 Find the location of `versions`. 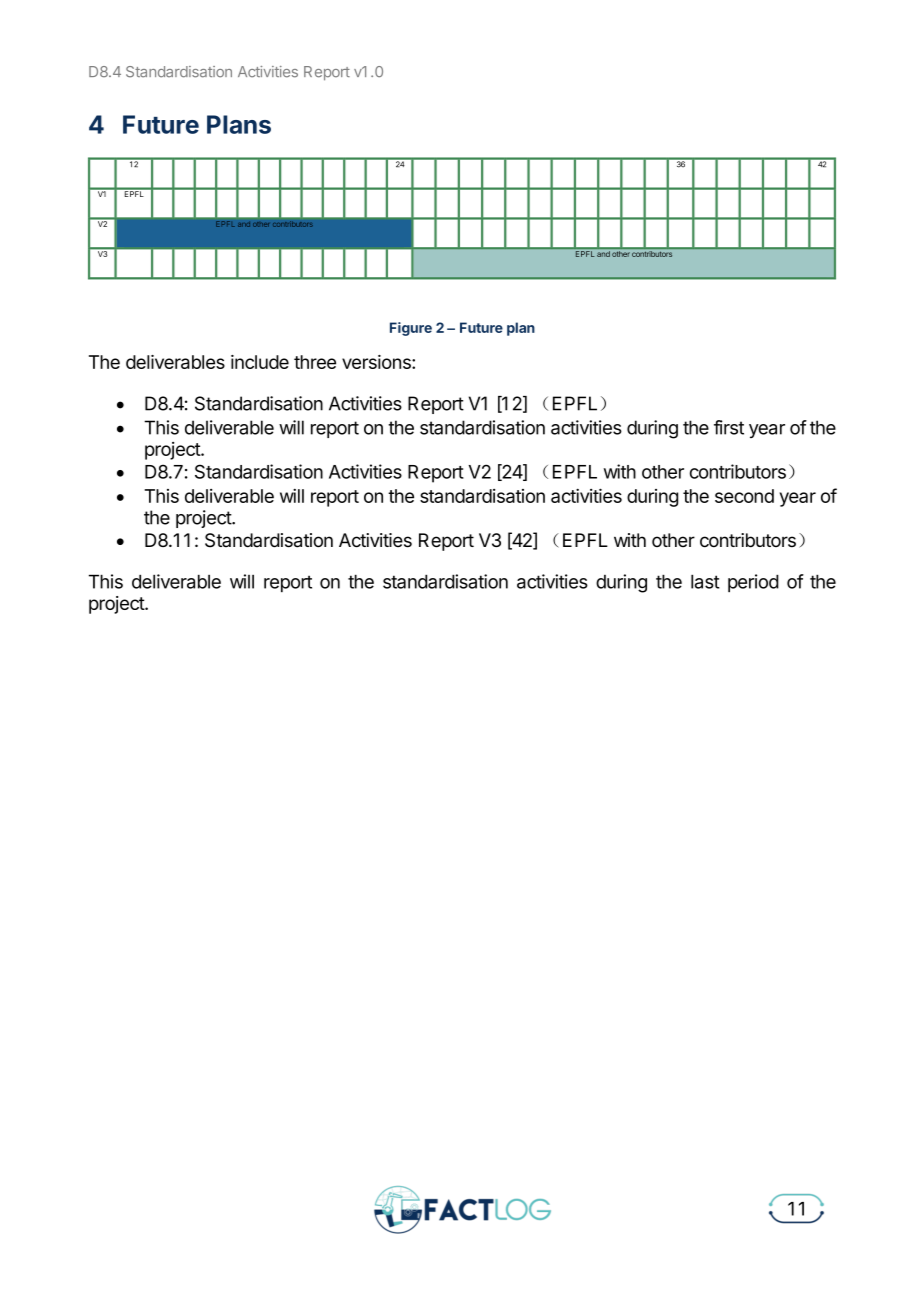

versions is located at coordinates (377, 362).
